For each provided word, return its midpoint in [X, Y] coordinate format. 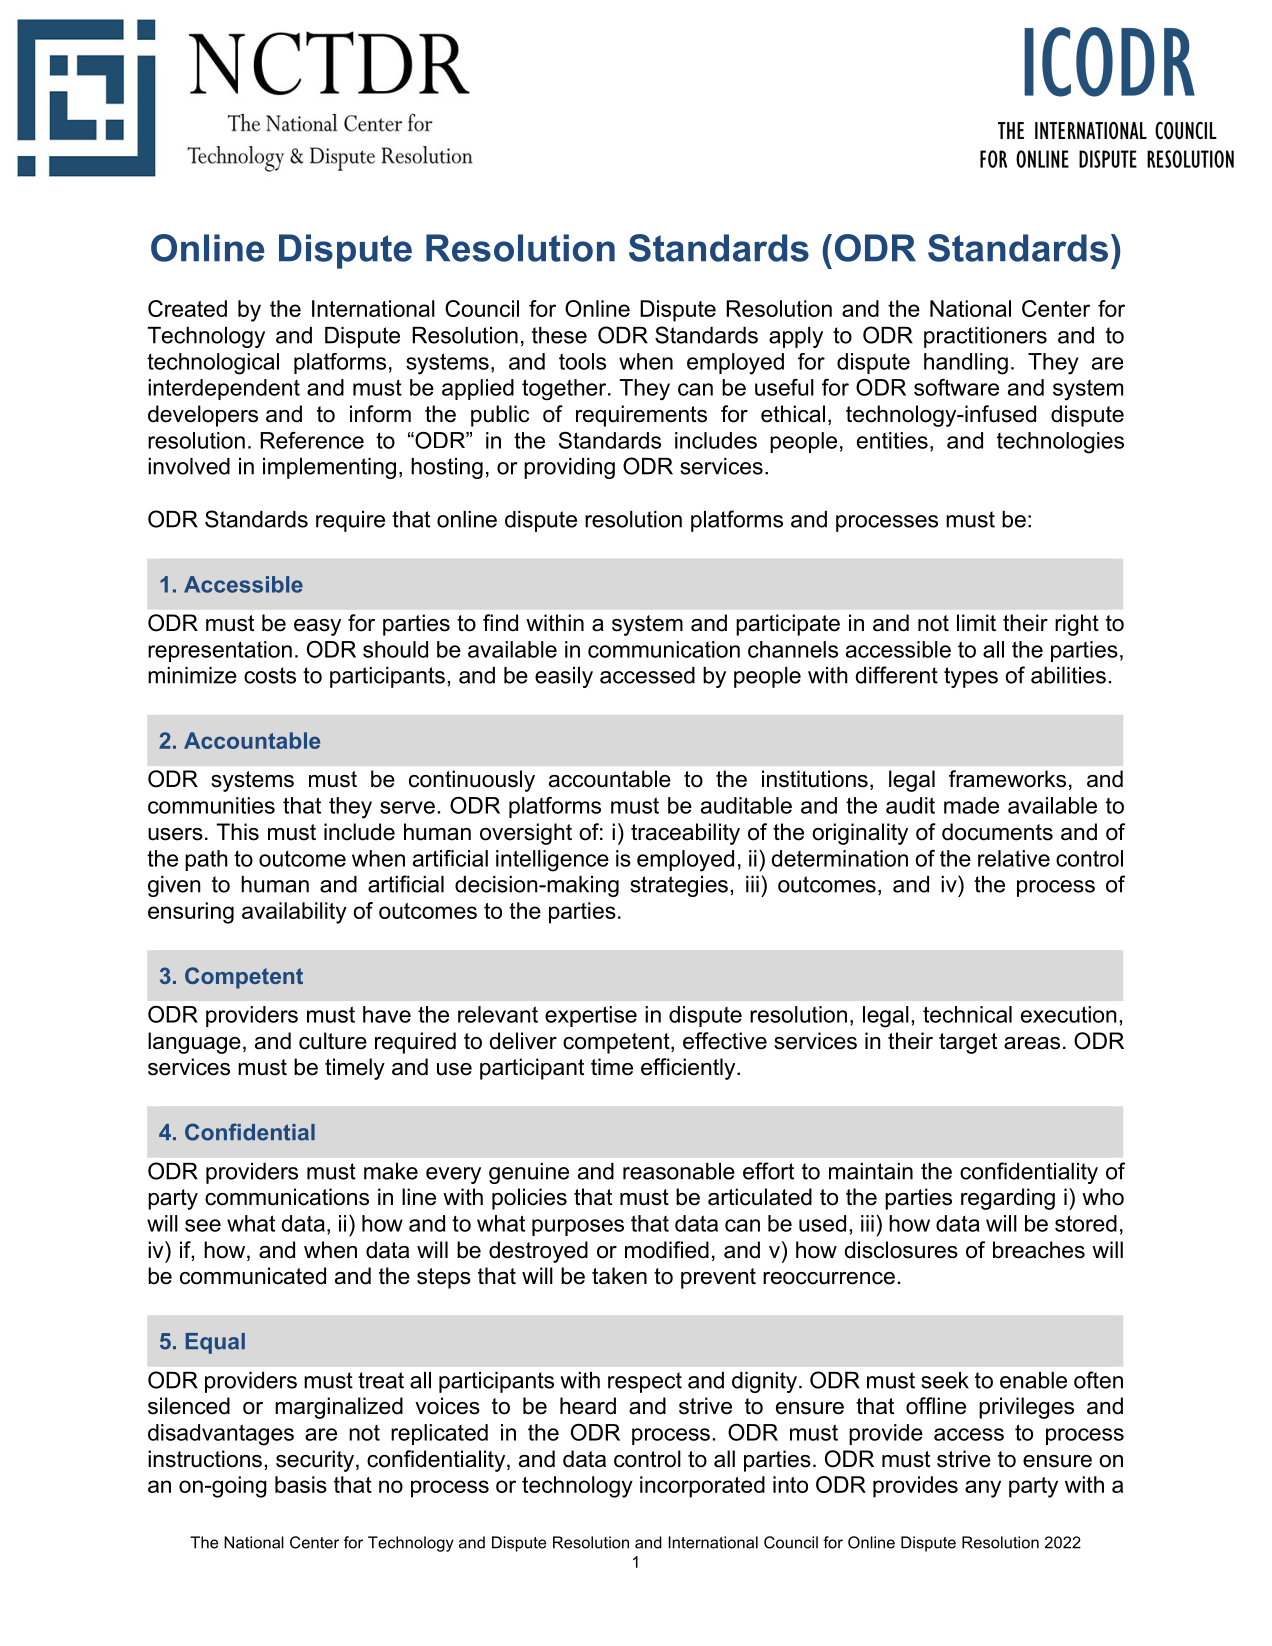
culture [333, 1041]
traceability [685, 834]
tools [582, 361]
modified [667, 1250]
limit [976, 622]
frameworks [1007, 779]
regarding [1008, 1199]
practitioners [985, 337]
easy [317, 627]
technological [213, 364]
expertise [591, 1016]
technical [967, 1014]
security [315, 1461]
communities [211, 805]
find [500, 623]
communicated [253, 1276]
